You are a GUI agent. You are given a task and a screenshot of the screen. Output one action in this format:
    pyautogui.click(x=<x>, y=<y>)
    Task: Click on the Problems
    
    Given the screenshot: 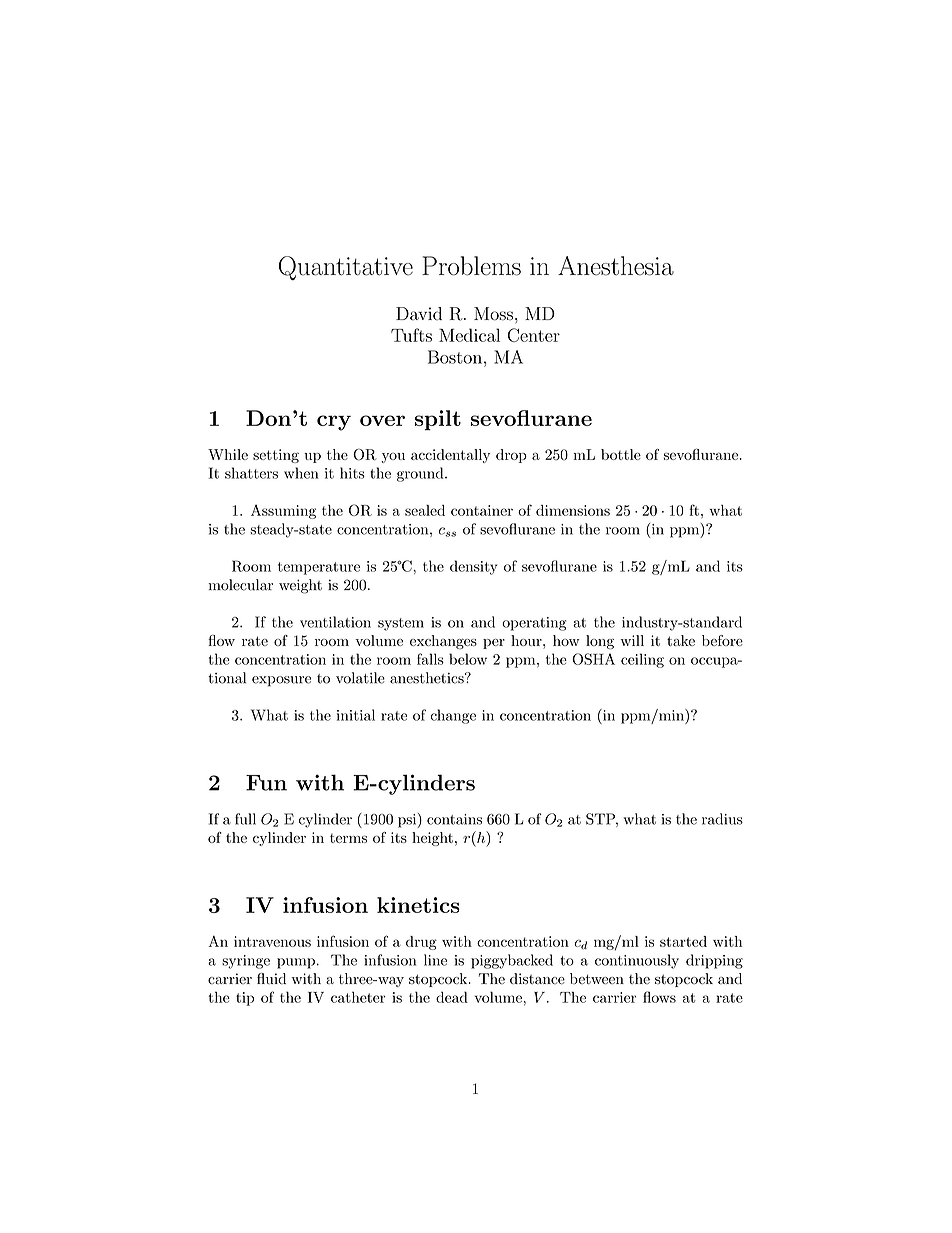 What is the action you would take?
    pyautogui.click(x=471, y=266)
